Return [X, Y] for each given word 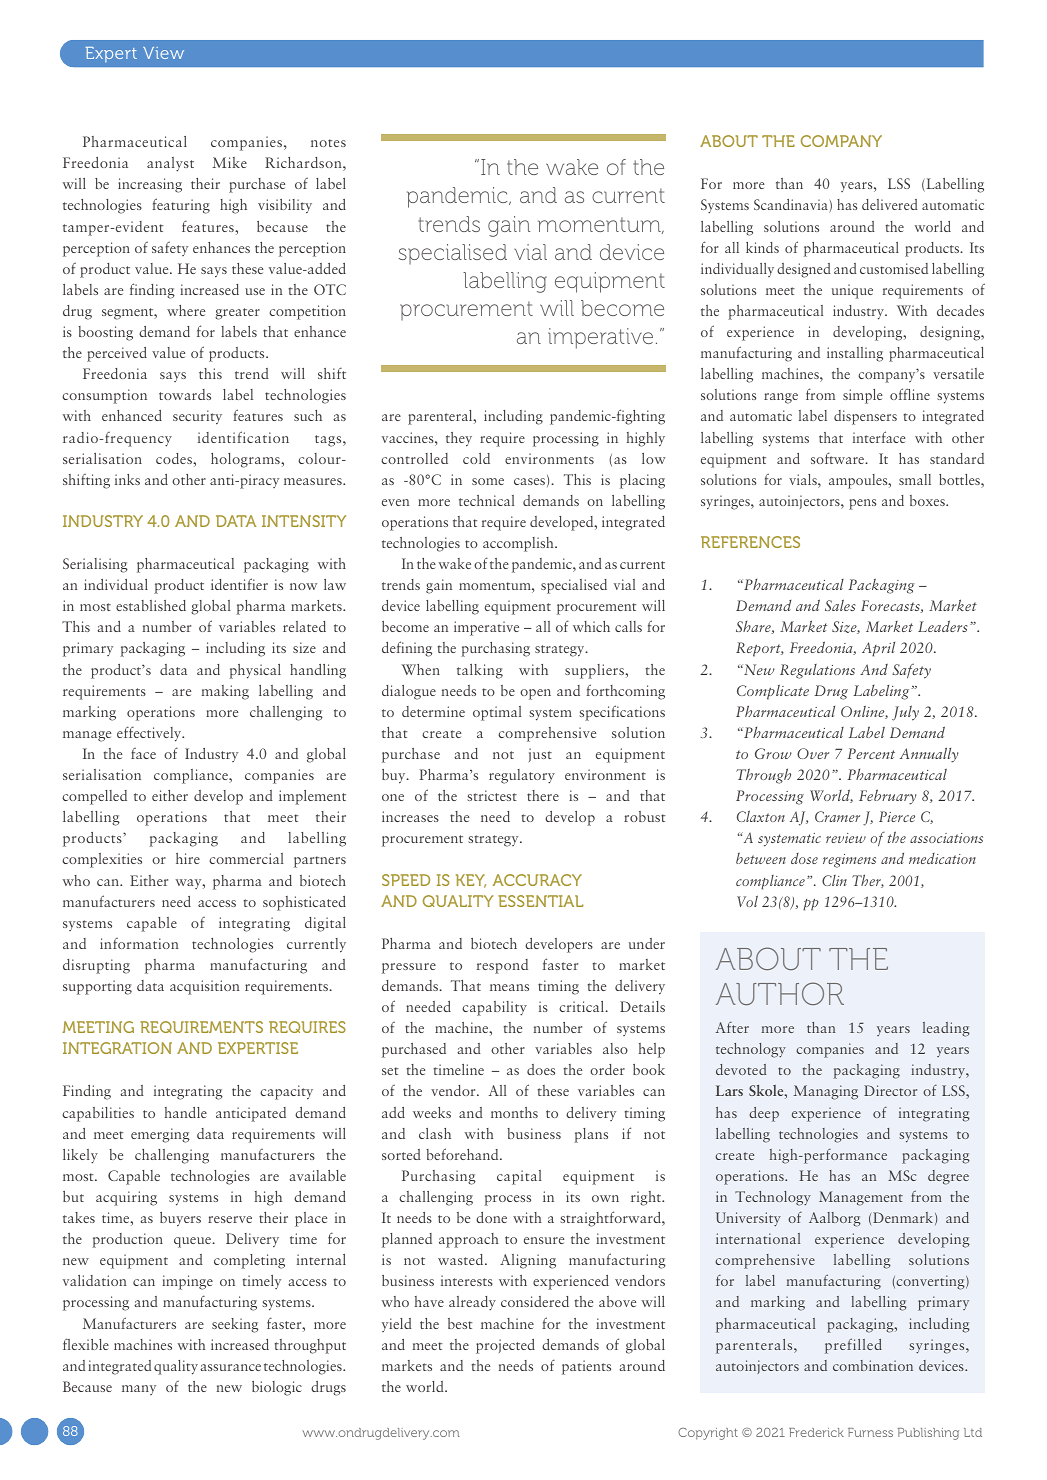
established [151, 605]
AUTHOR [780, 993]
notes [328, 143]
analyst [170, 164]
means [509, 987]
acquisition [205, 987]
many [139, 1390]
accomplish [519, 544]
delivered [890, 204]
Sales [840, 605]
